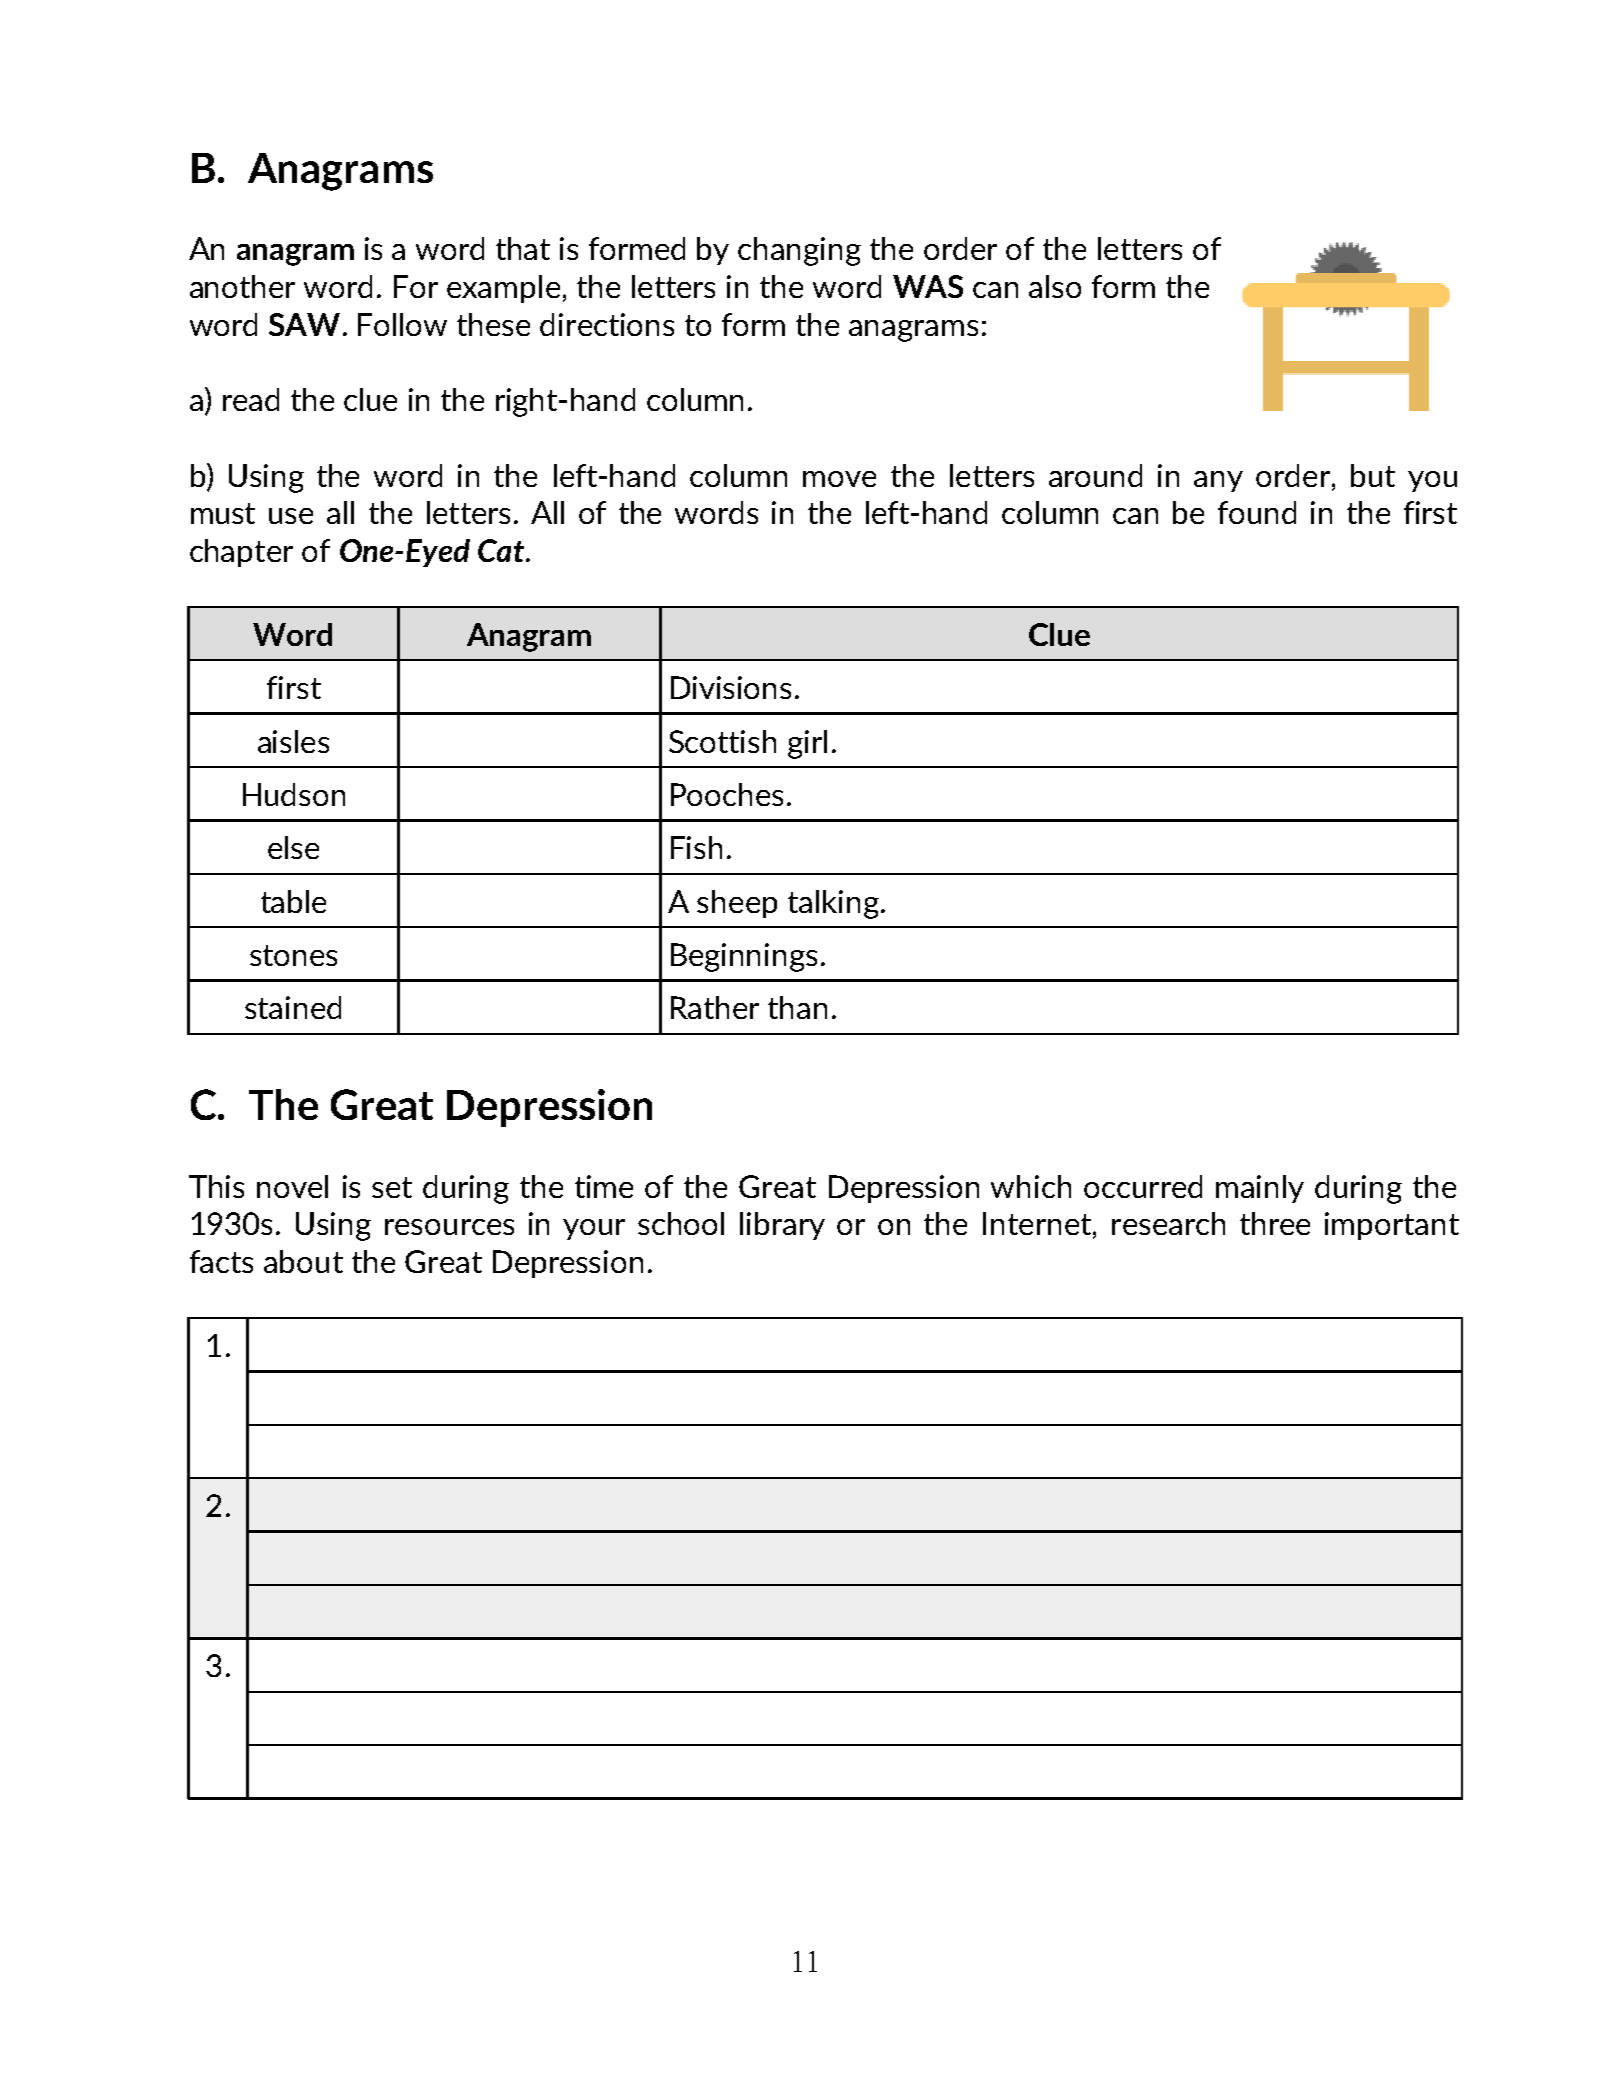 This document has width=1602, height=2073. What do you see at coordinates (1055, 286) in the document?
I see `also` at bounding box center [1055, 286].
